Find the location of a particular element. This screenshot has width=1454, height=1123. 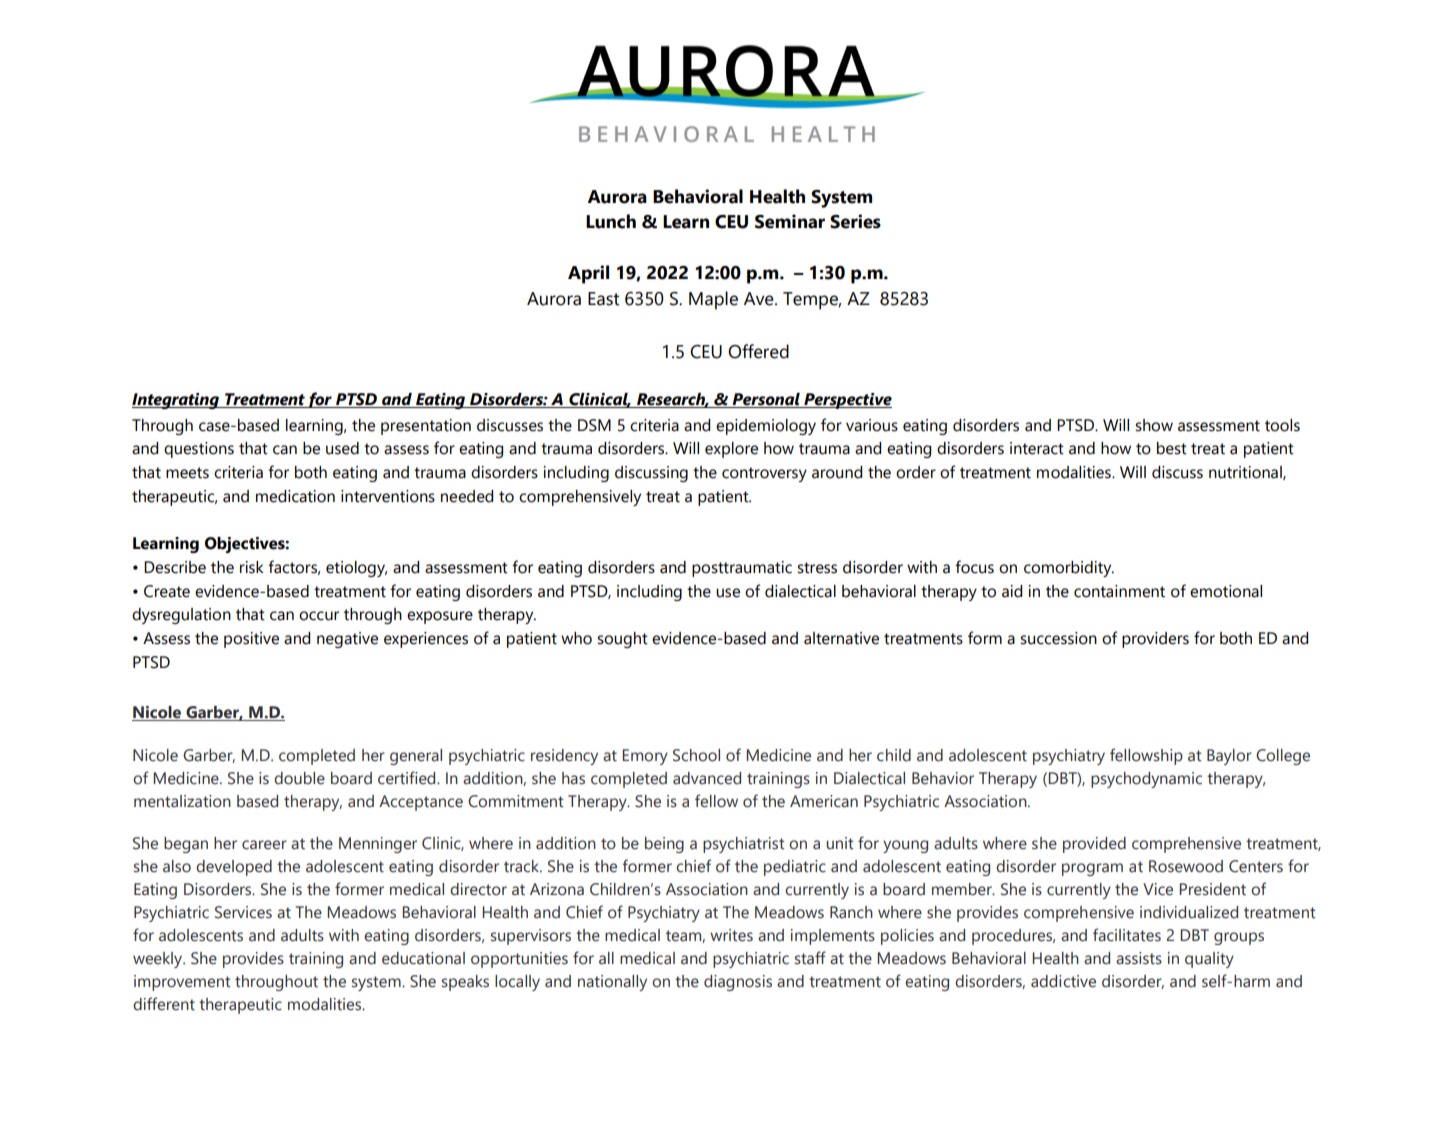

April is located at coordinates (588, 274).
